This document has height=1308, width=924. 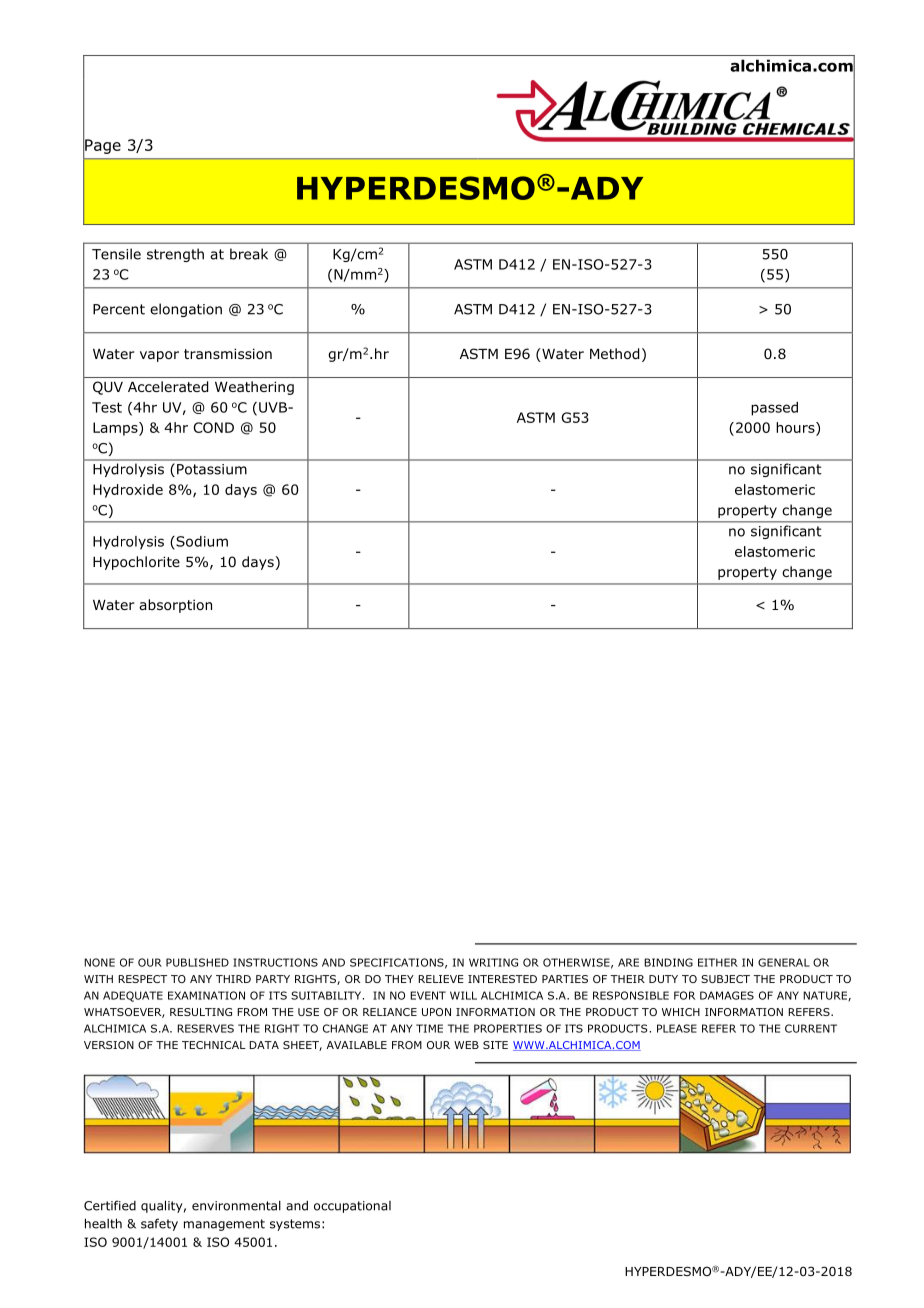 I want to click on PLEASE, so click(x=677, y=1028).
